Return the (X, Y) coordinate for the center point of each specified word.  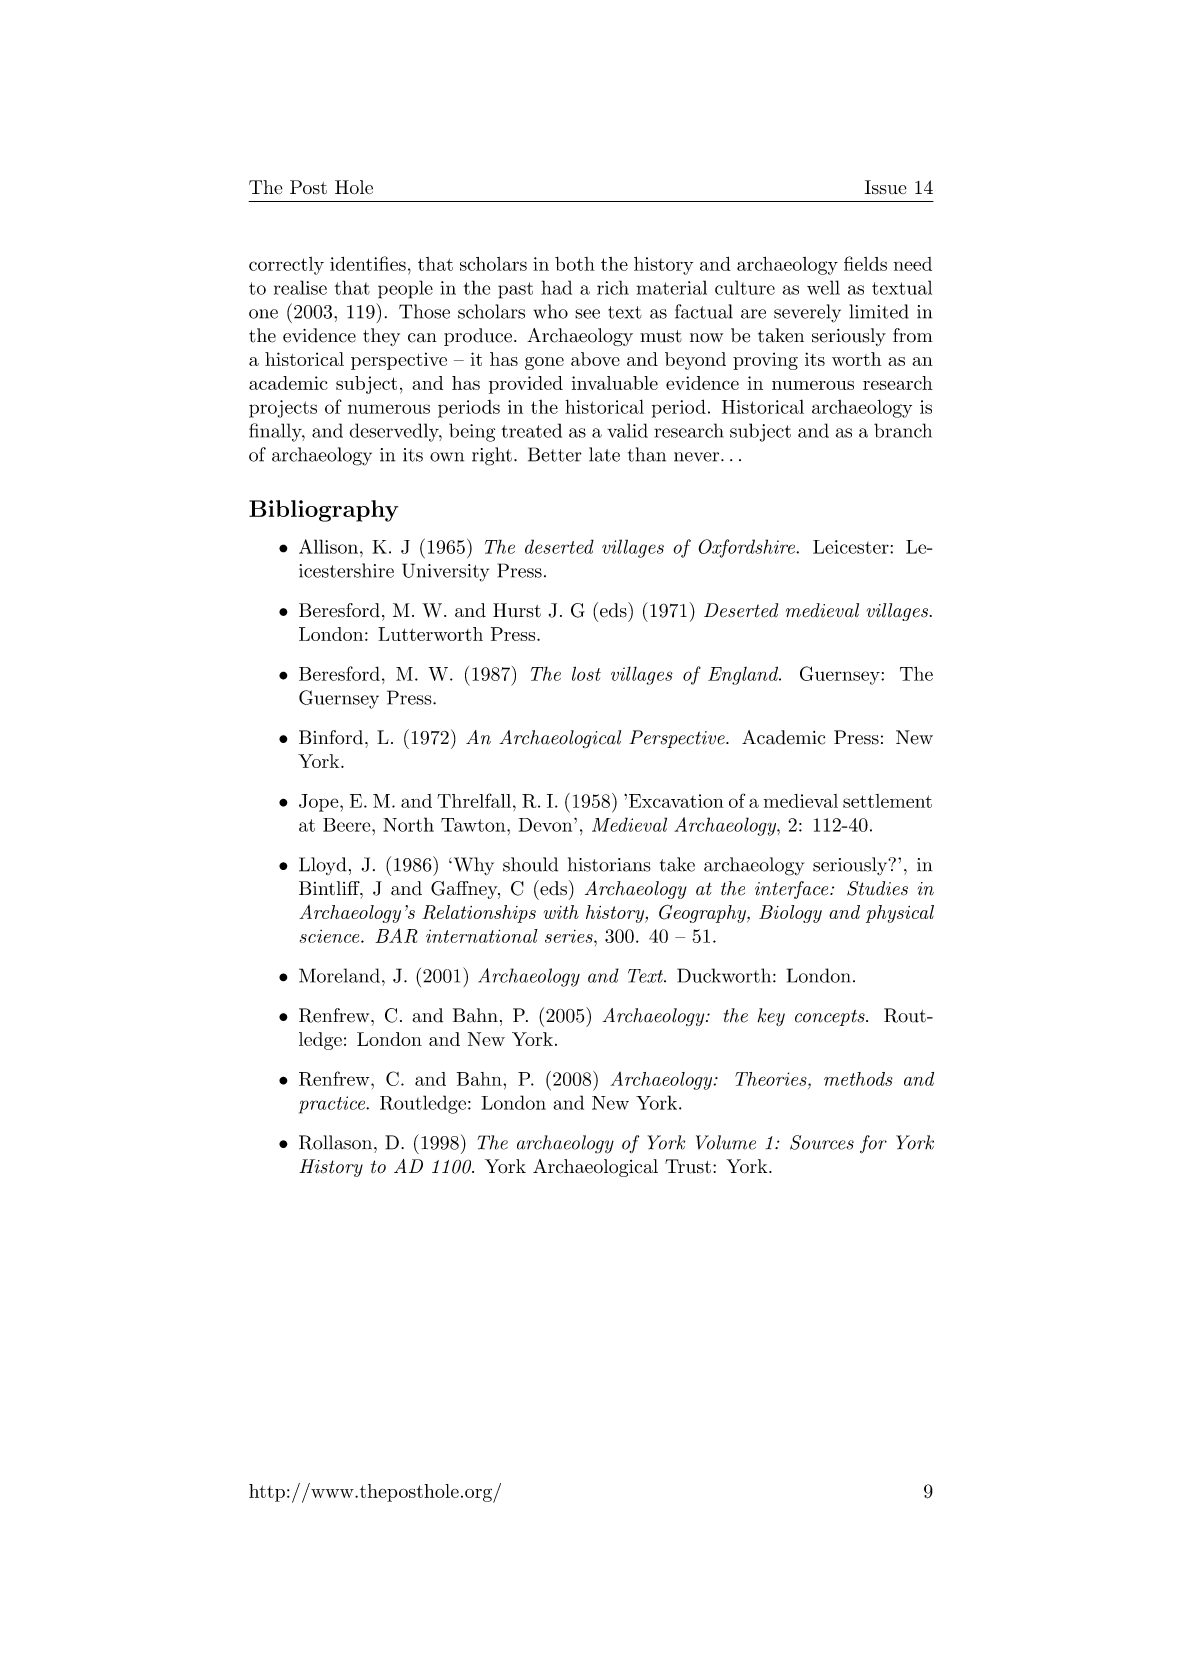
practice (333, 1105)
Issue (886, 187)
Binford (332, 737)
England (744, 675)
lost (586, 673)
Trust (688, 1166)
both (575, 264)
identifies (368, 263)
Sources (822, 1142)
